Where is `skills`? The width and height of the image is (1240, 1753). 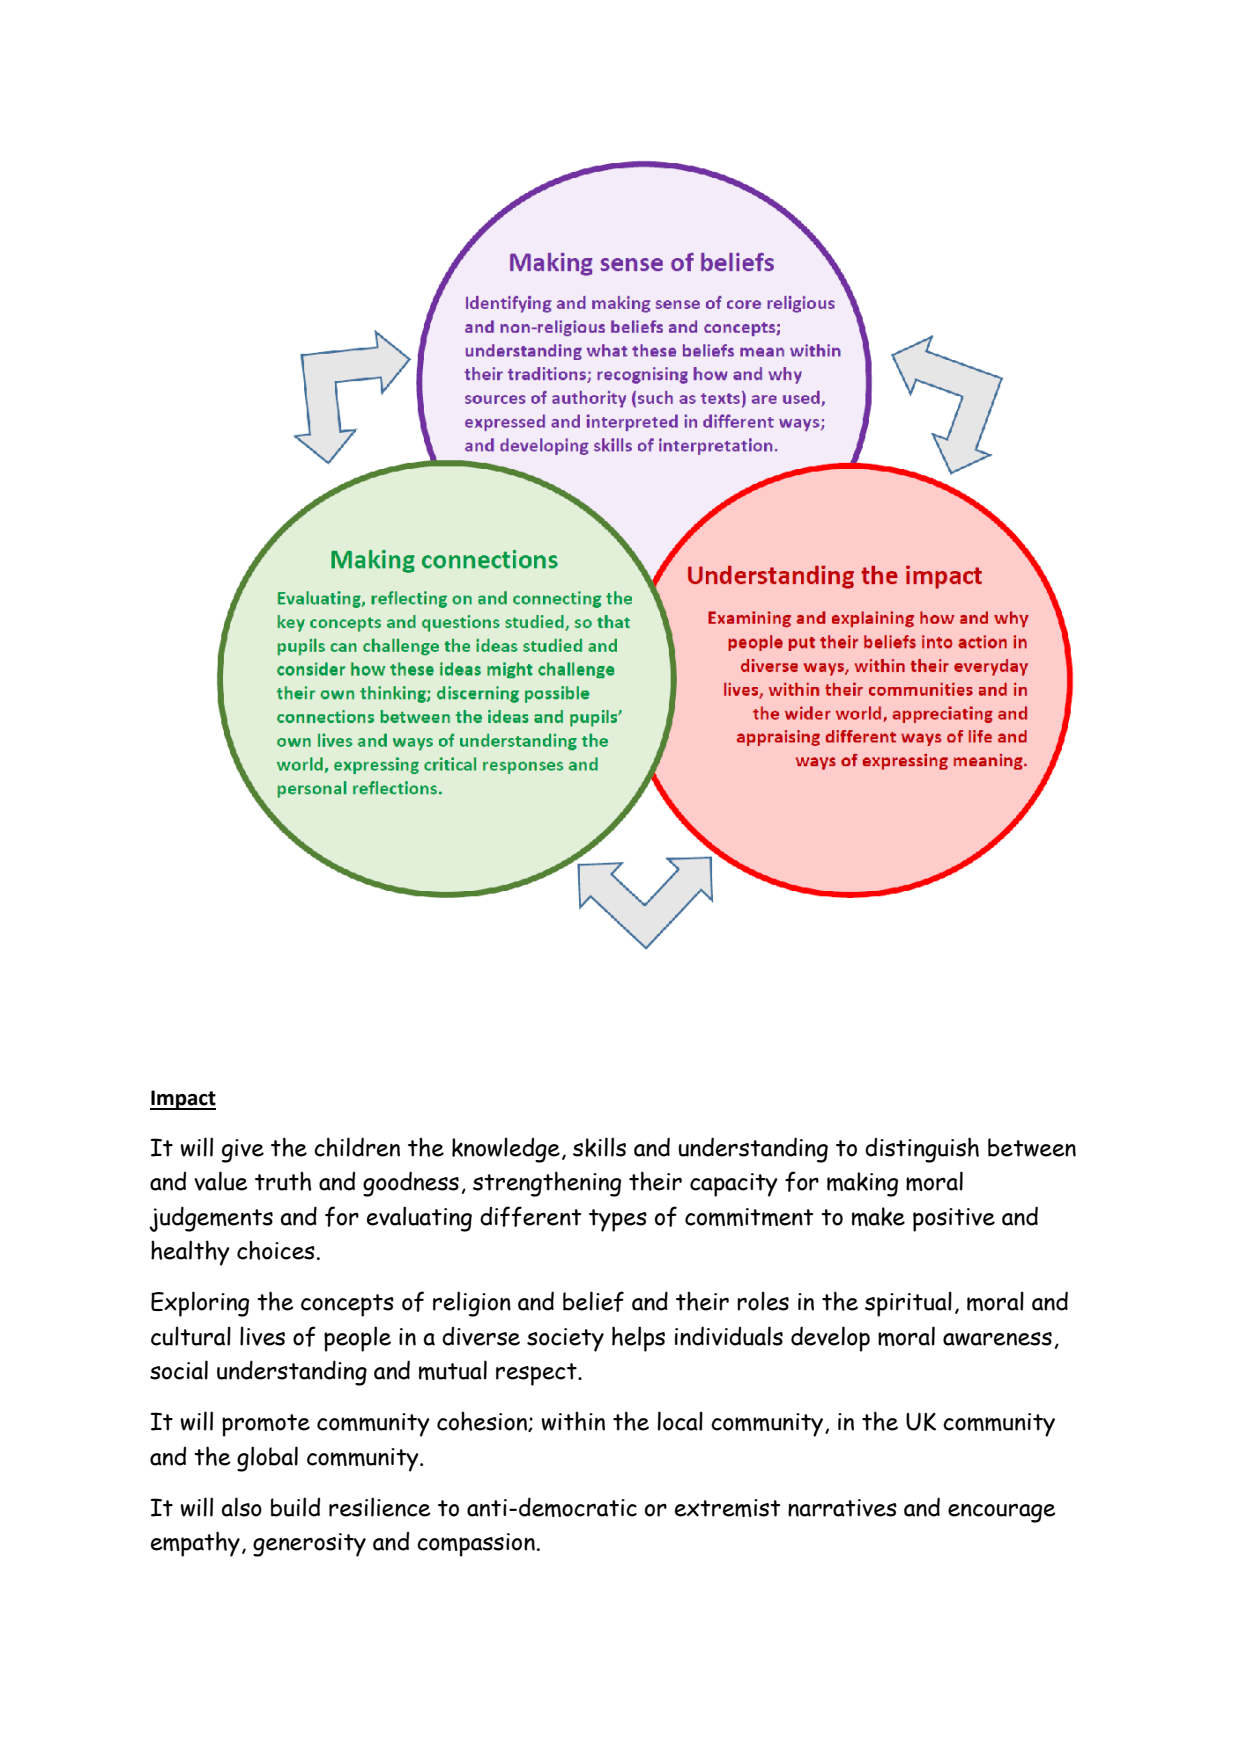 skills is located at coordinates (599, 1147).
